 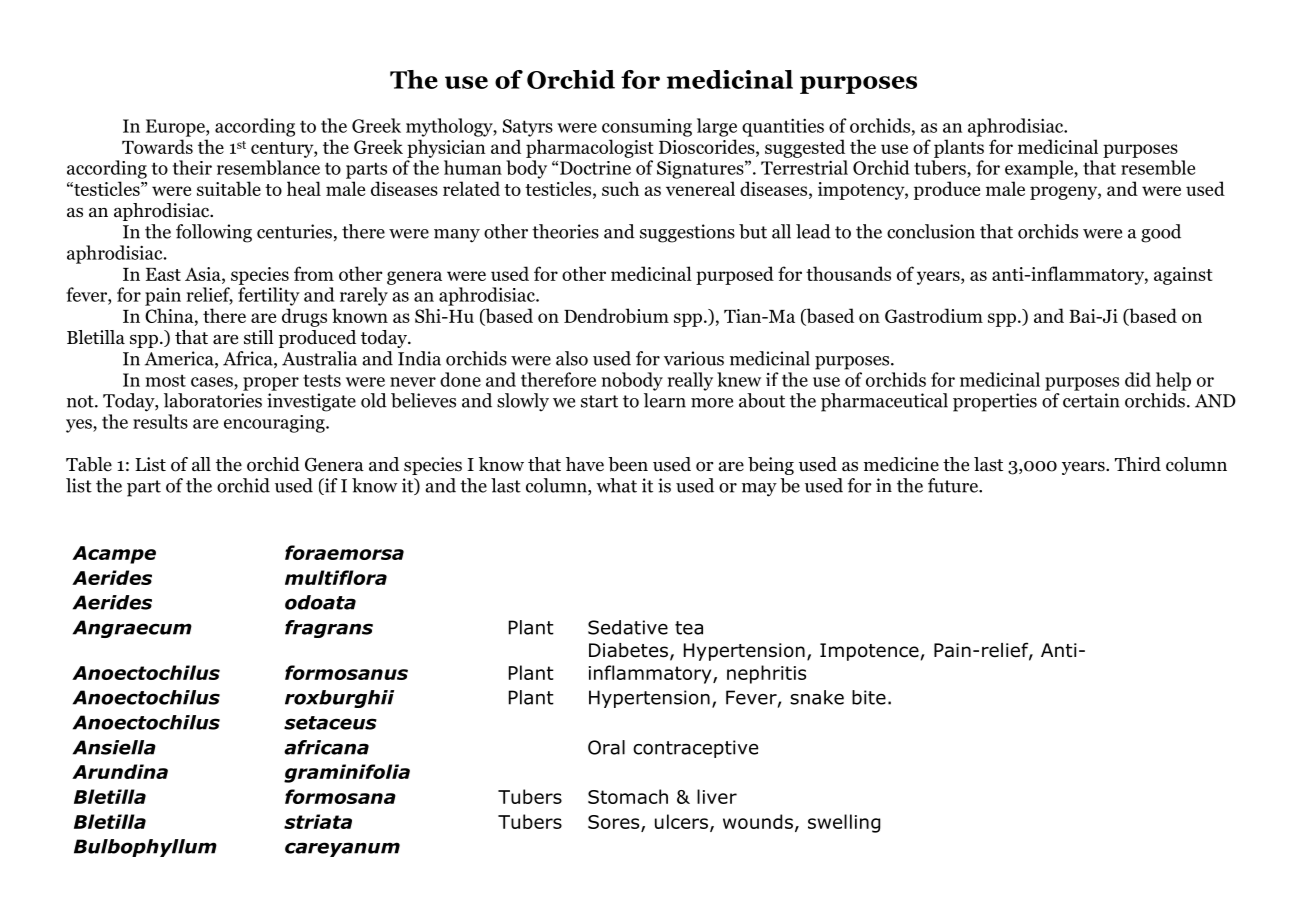 I want to click on against, so click(x=1183, y=276).
